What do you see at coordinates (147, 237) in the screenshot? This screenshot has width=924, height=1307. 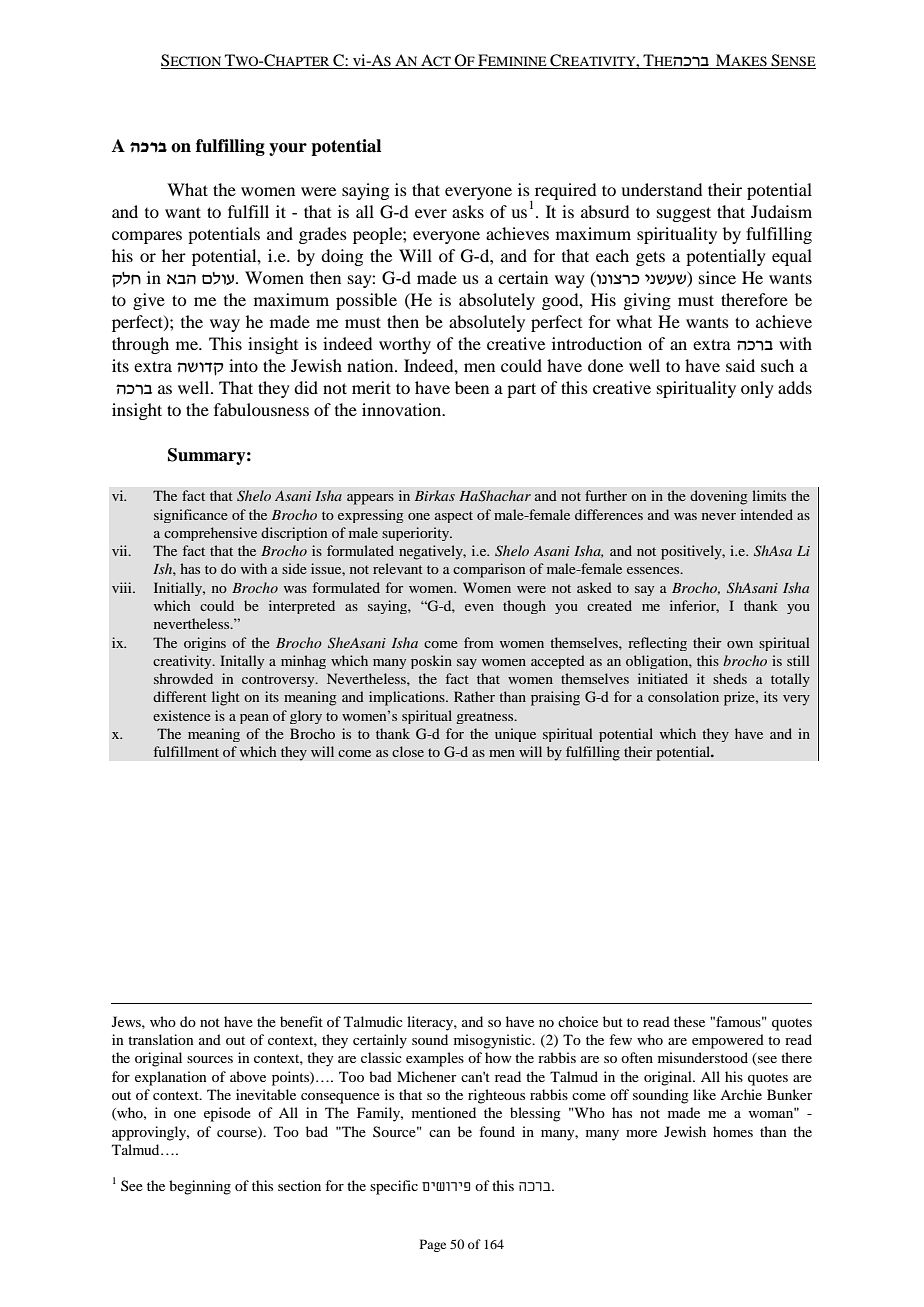 I see `compares` at bounding box center [147, 237].
